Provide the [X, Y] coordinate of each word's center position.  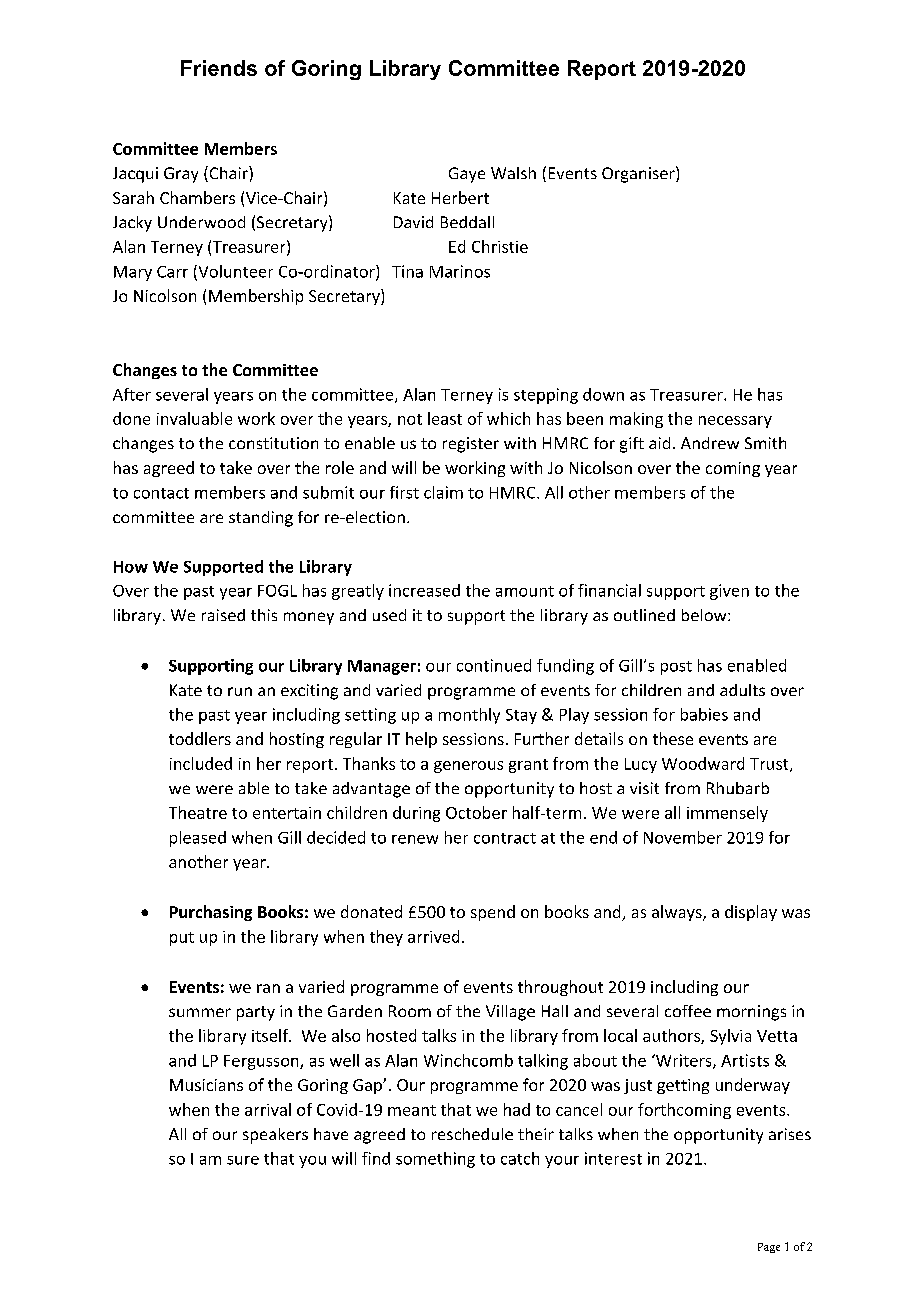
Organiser [639, 174]
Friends [219, 68]
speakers [275, 1136]
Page [769, 1248]
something [435, 1160]
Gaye [467, 175]
